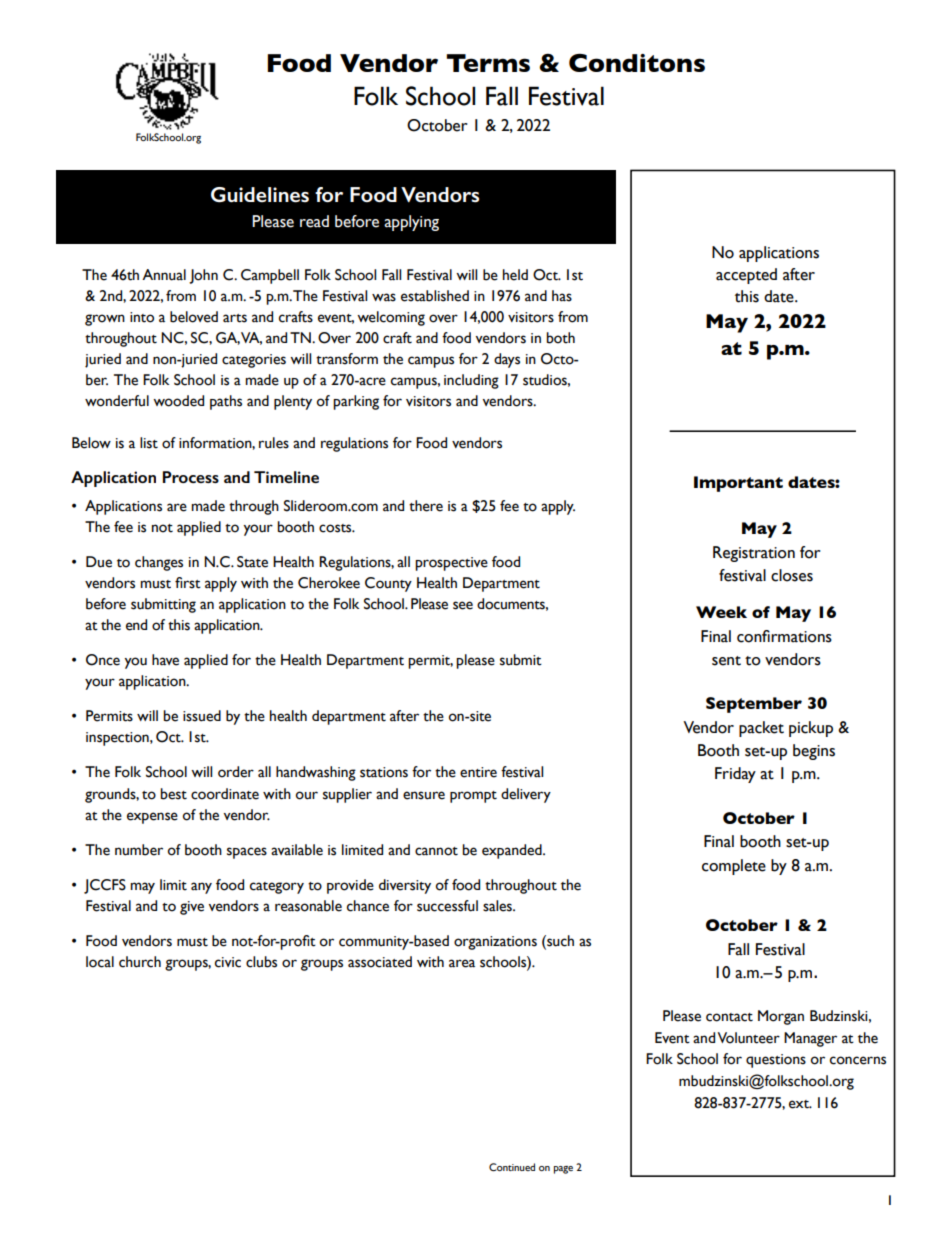  Describe the element at coordinates (746, 276) in the image. I see `accepted` at that location.
